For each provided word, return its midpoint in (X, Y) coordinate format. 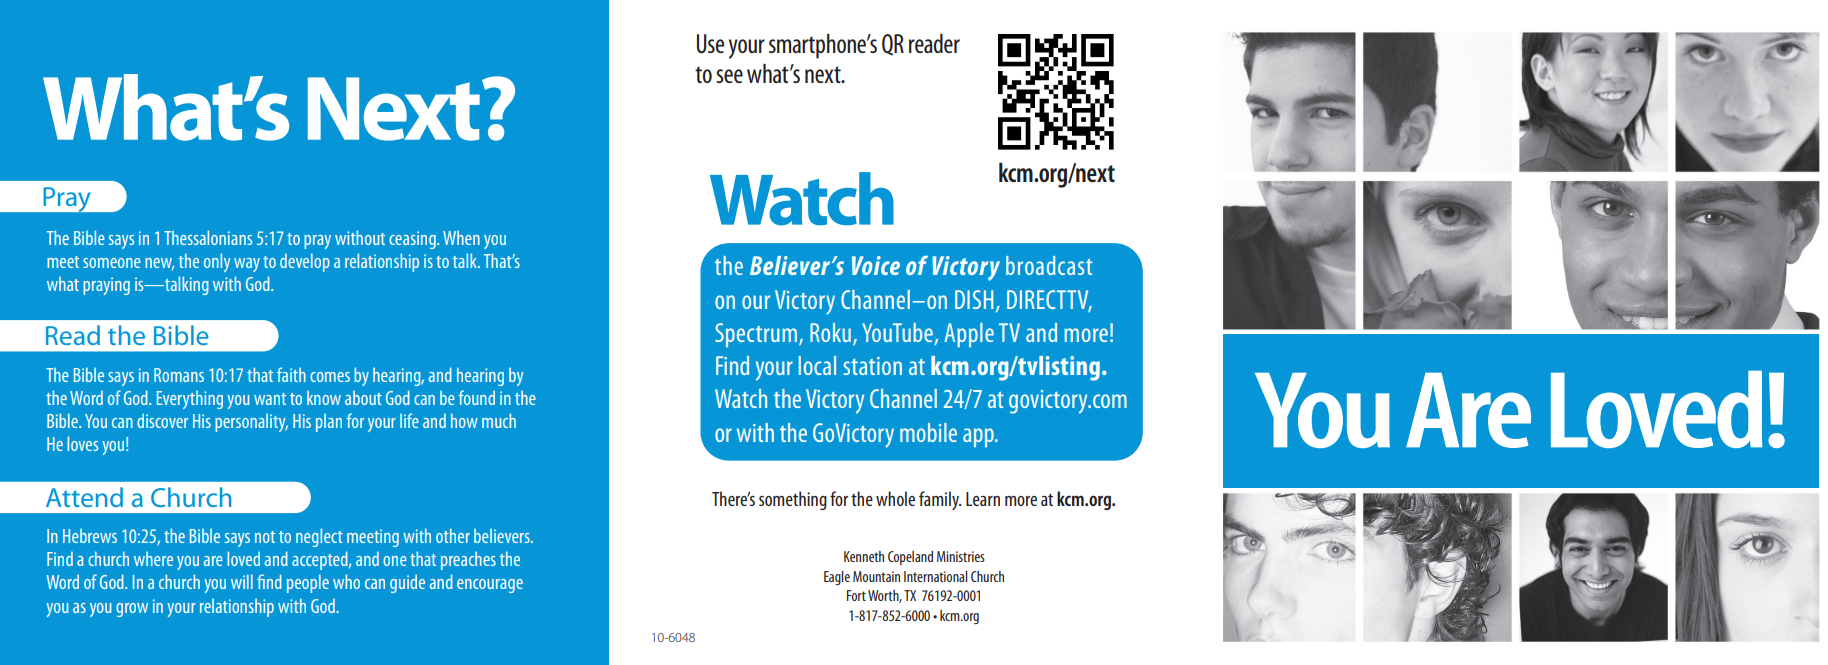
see (729, 76)
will (242, 582)
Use (710, 44)
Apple (969, 335)
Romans (179, 375)
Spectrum (756, 335)
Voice (876, 265)
